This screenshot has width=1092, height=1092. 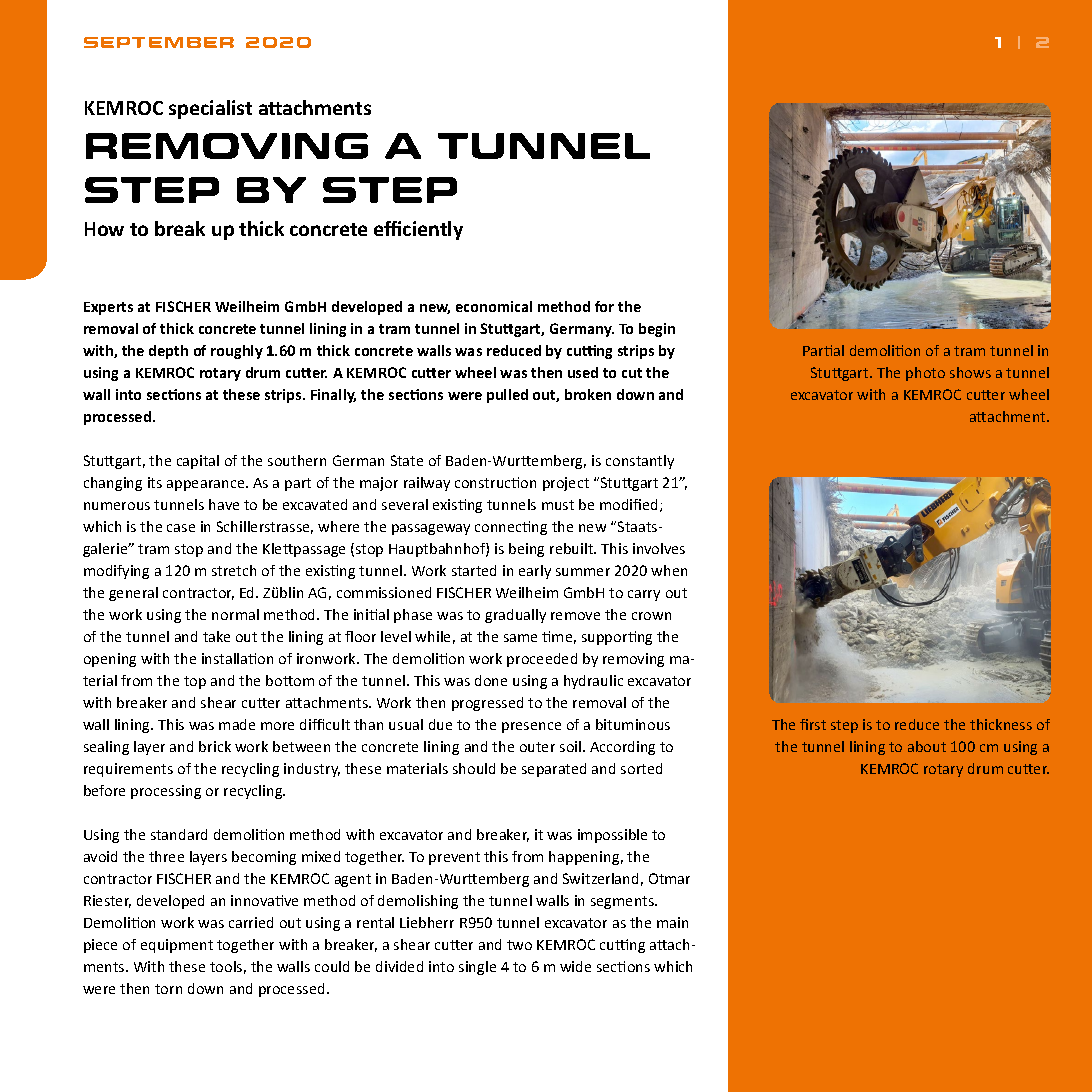 I want to click on specialist, so click(x=210, y=109).
